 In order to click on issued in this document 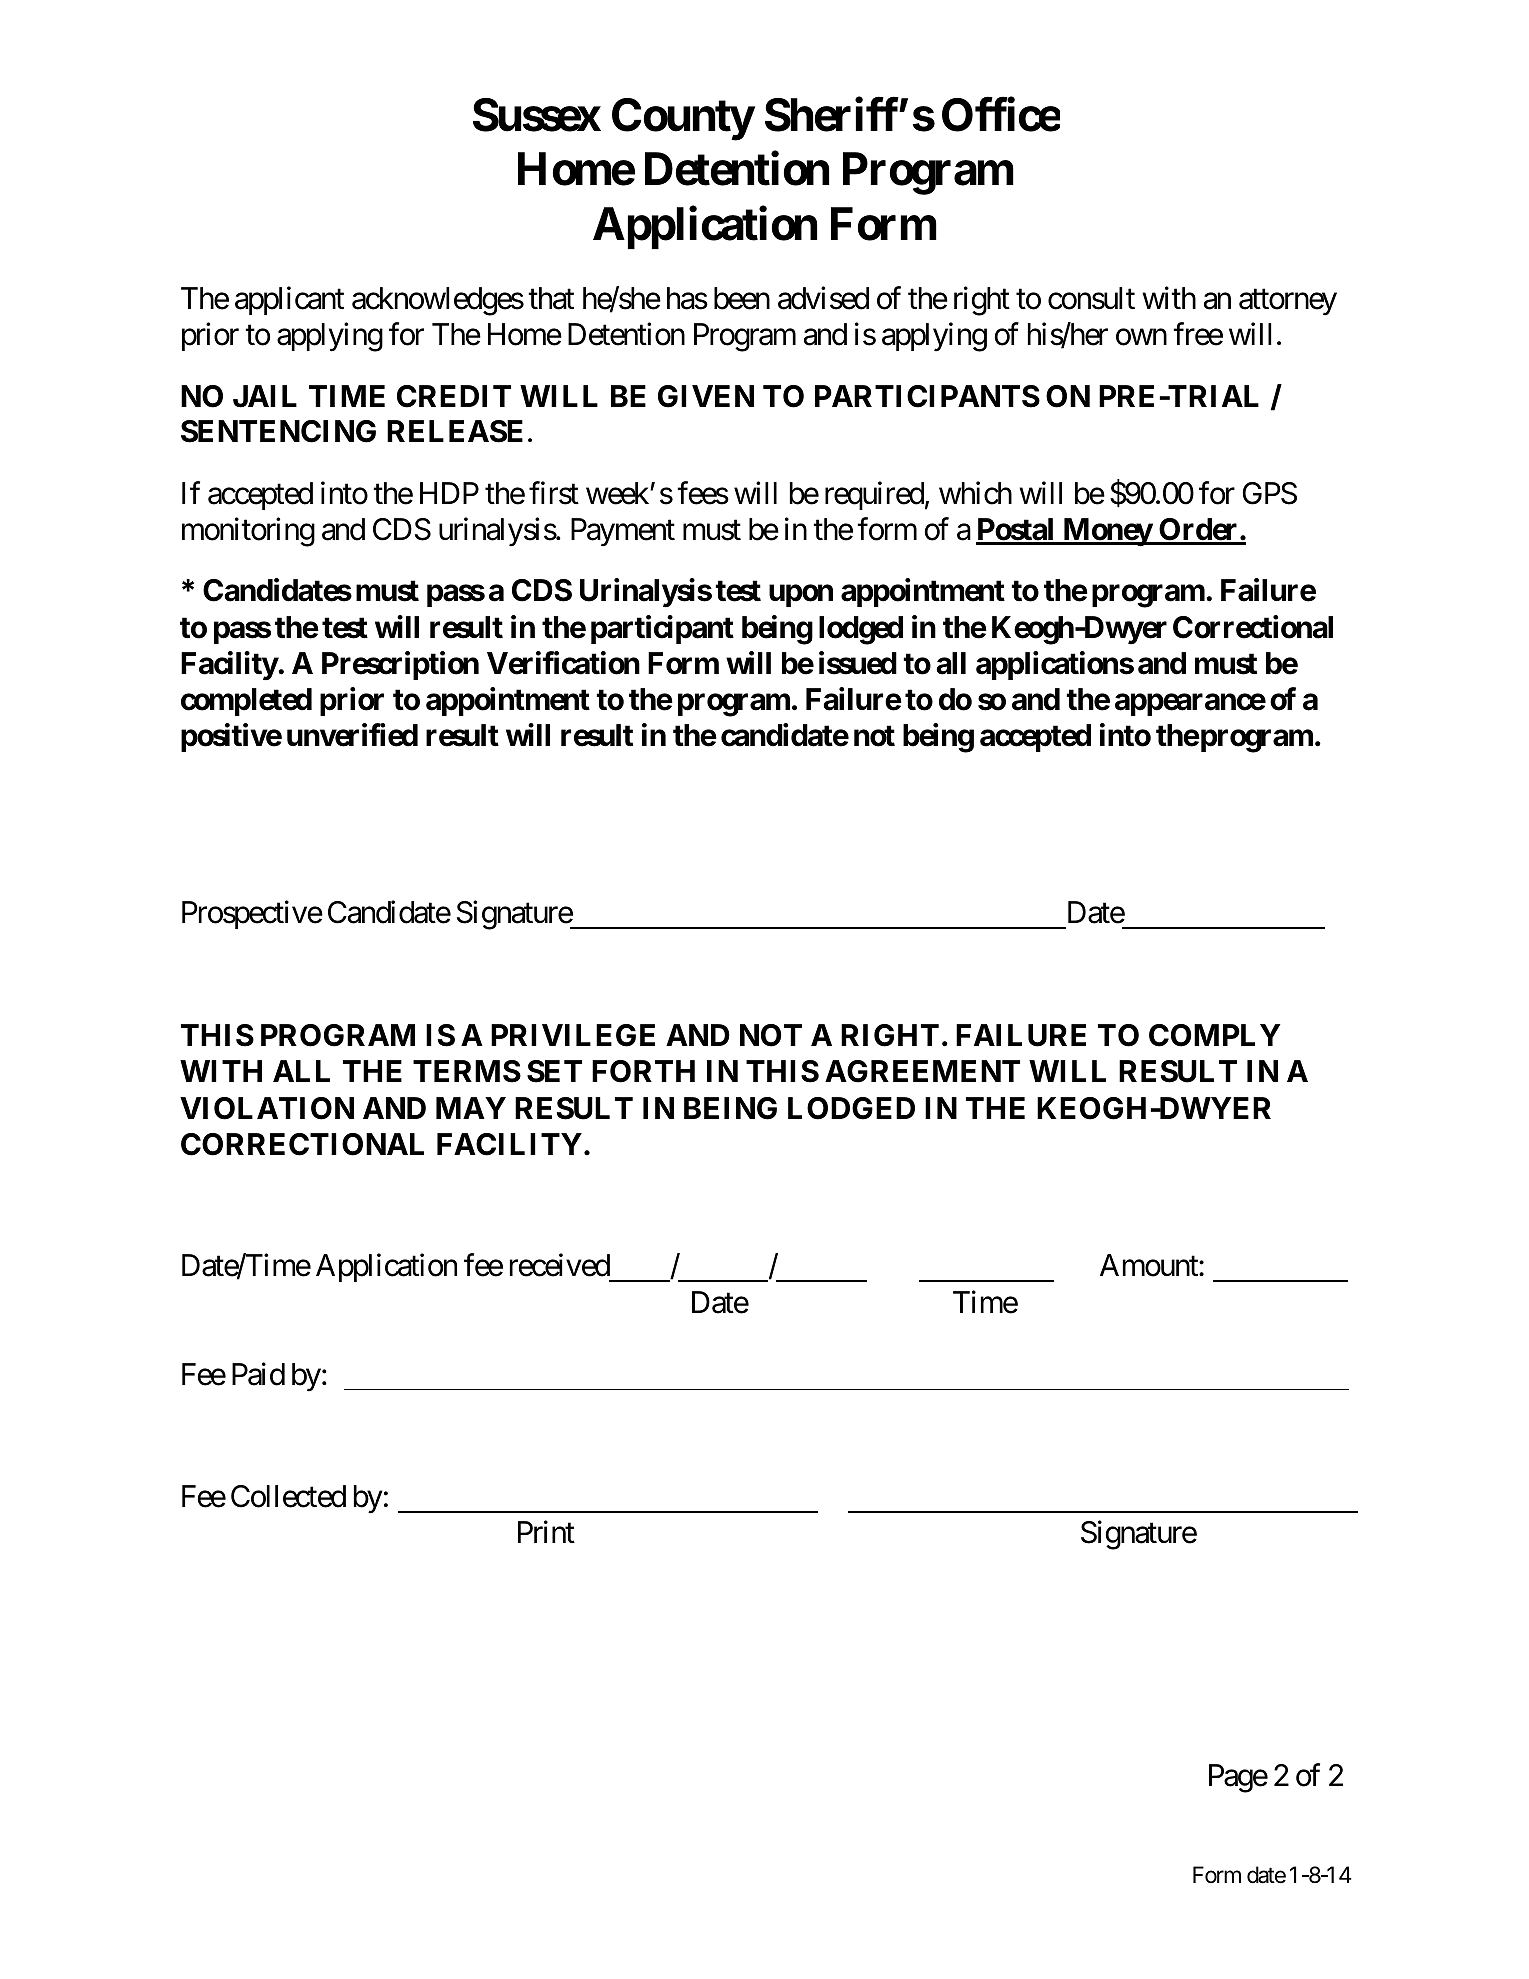, I will do `click(858, 663)`.
